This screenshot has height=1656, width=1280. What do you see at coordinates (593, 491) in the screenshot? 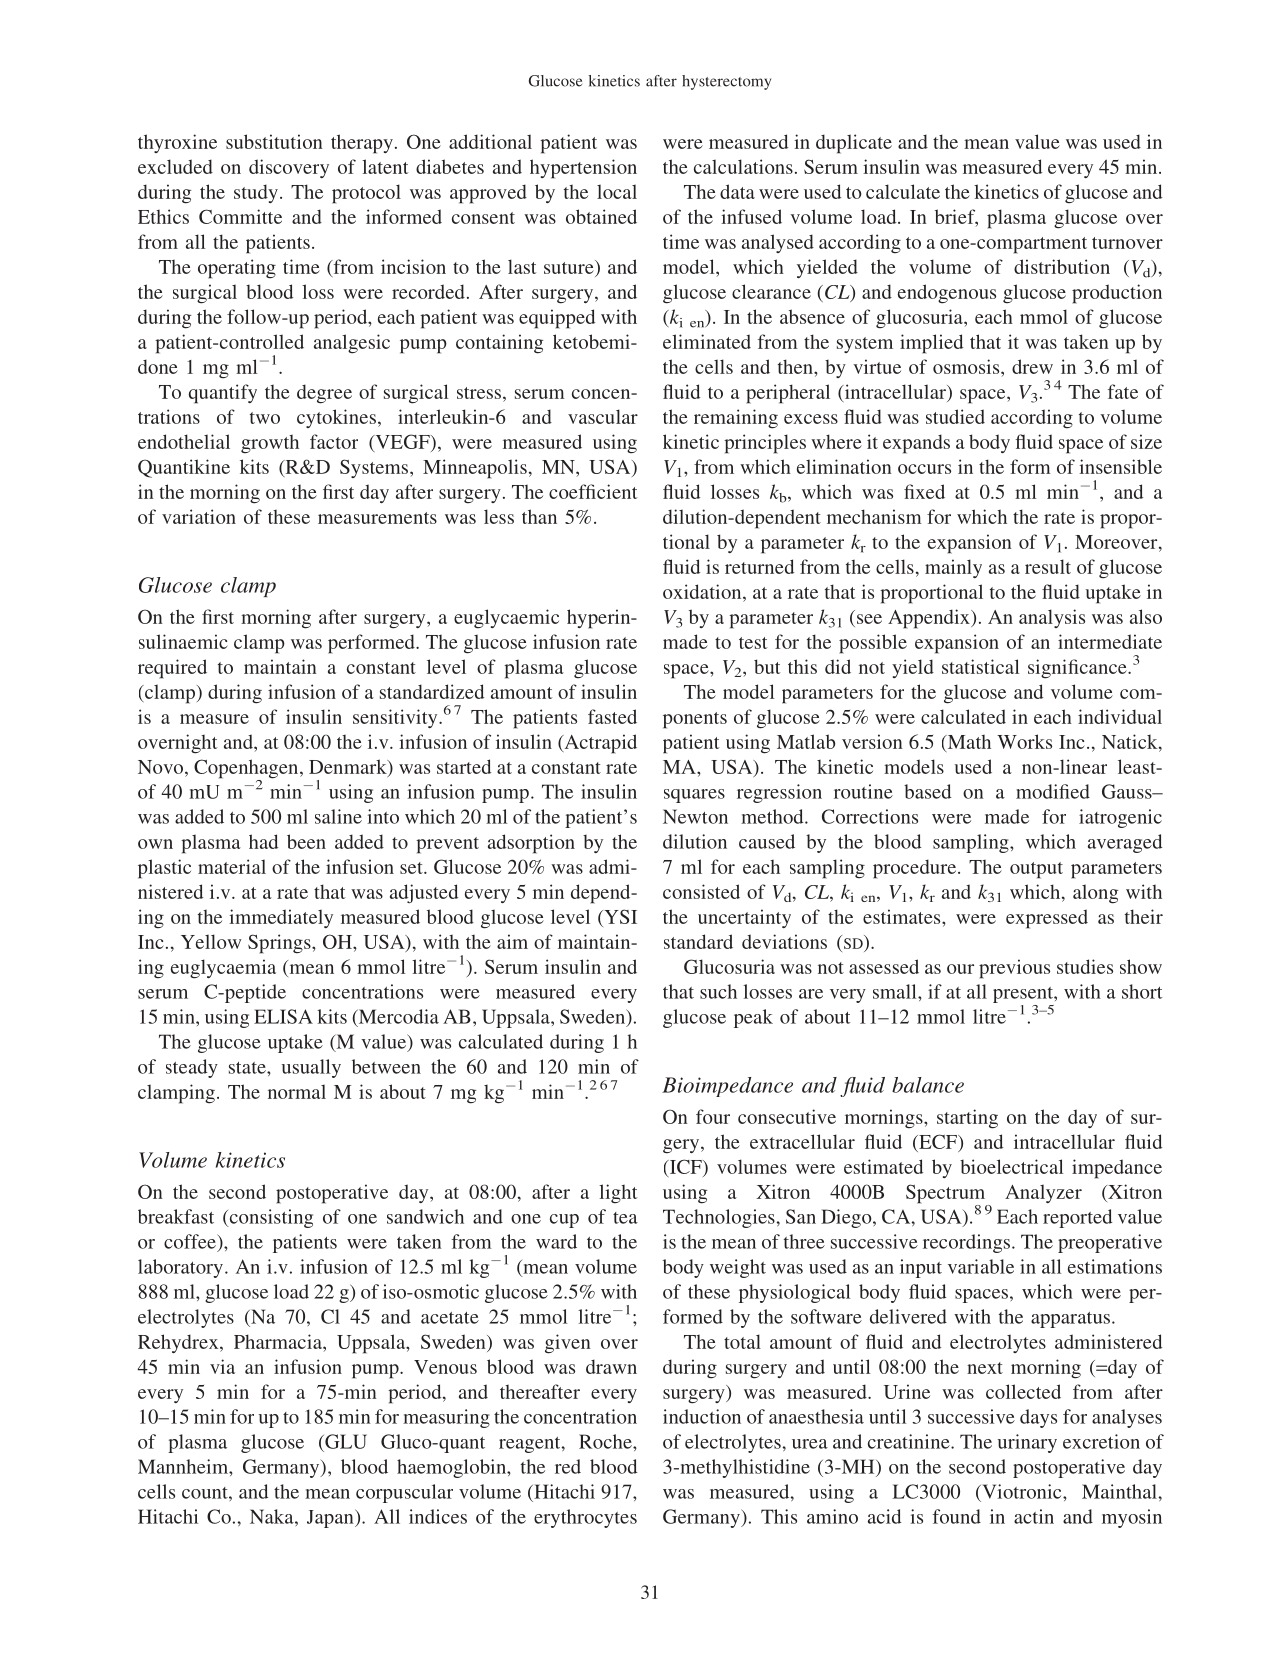
I see `coefficient` at bounding box center [593, 491].
